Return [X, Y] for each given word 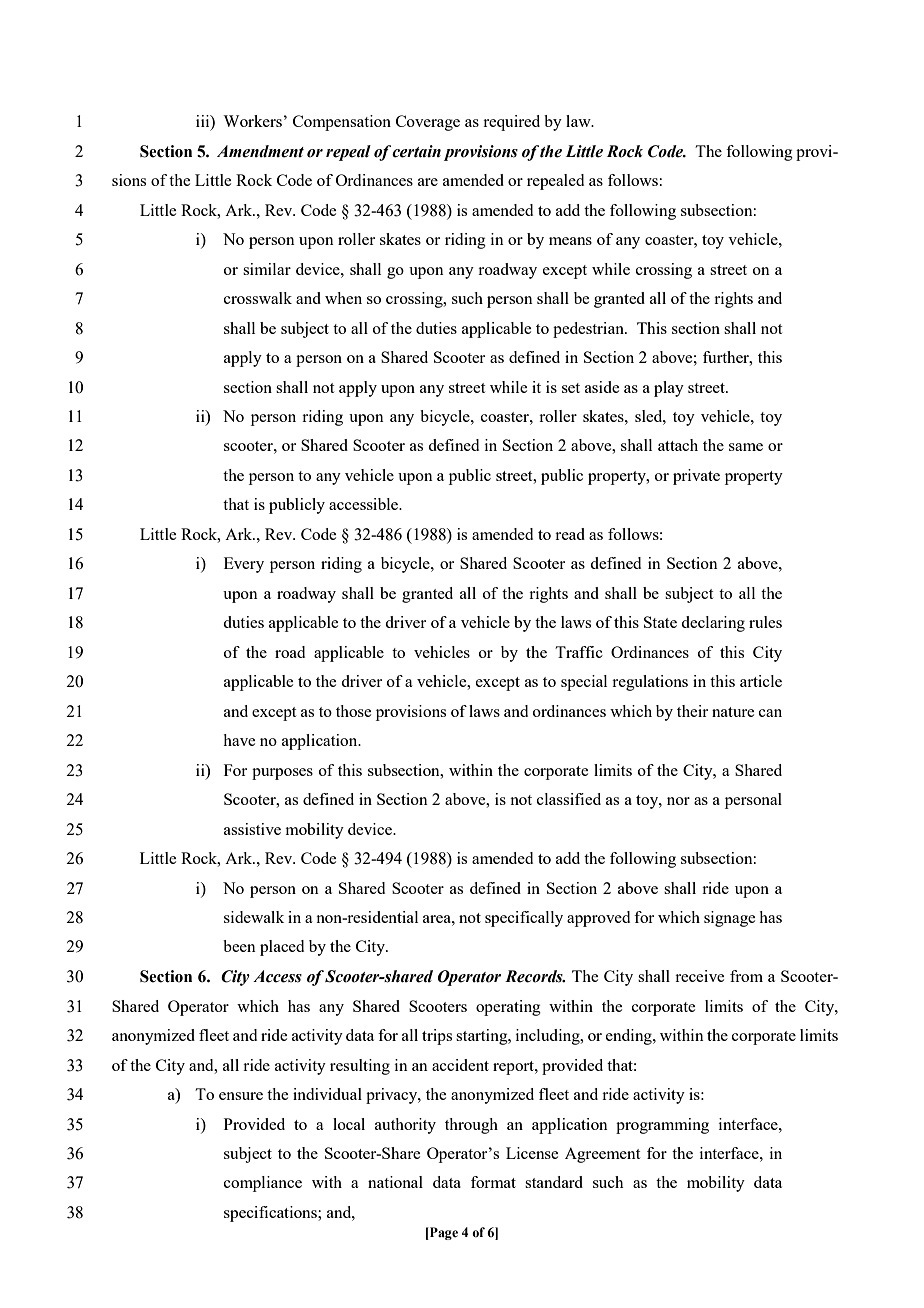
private [696, 477]
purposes [282, 774]
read [570, 534]
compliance [263, 1184]
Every [244, 565]
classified [569, 799]
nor [678, 801]
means [570, 241]
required [511, 123]
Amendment [260, 151]
